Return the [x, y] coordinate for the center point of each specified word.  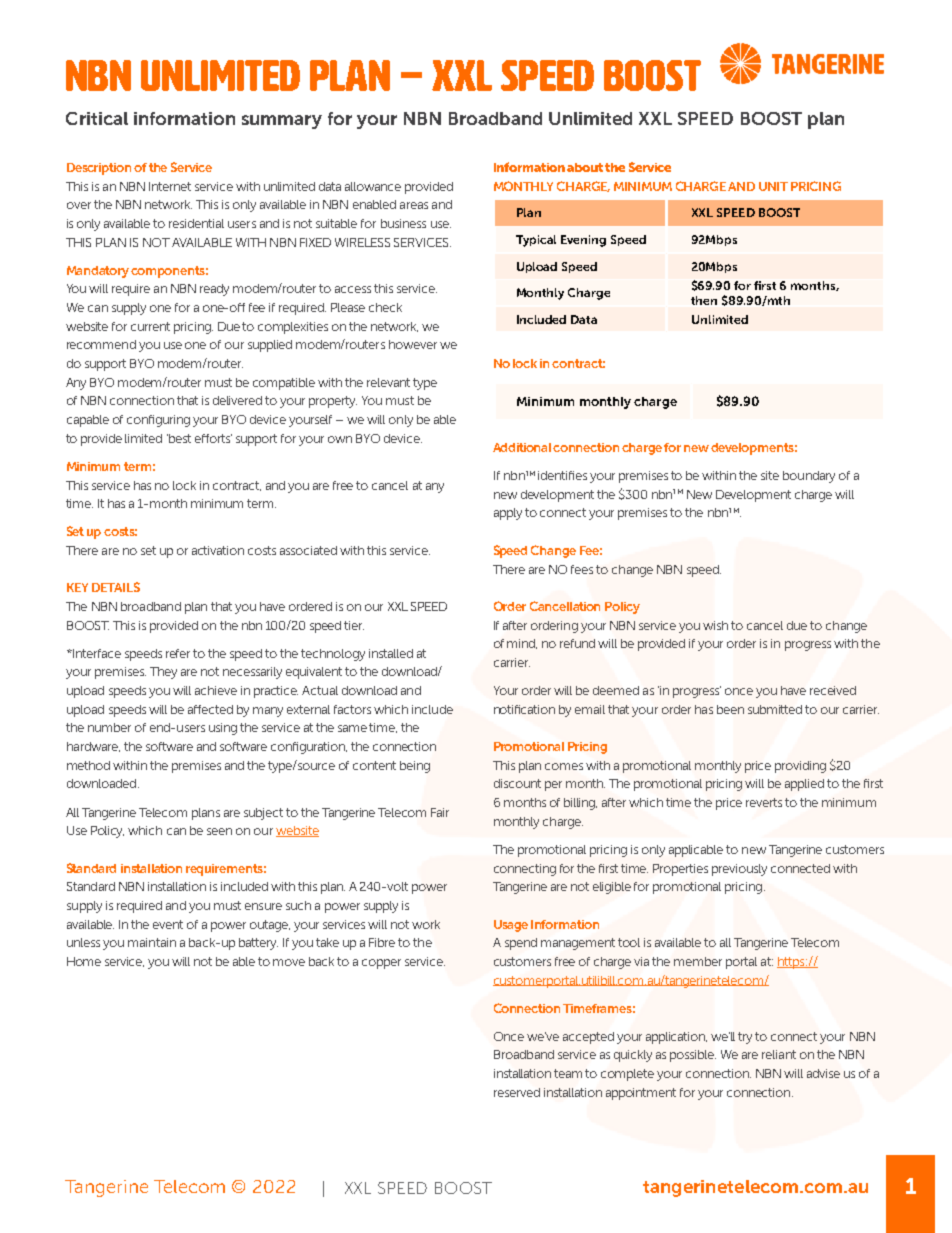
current [150, 326]
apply [508, 514]
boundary [809, 477]
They [163, 673]
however [413, 344]
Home [84, 961]
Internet [170, 186]
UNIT [773, 186]
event [168, 924]
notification [524, 709]
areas [414, 205]
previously [739, 870]
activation [218, 550]
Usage [511, 926]
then [704, 300]
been [730, 709]
